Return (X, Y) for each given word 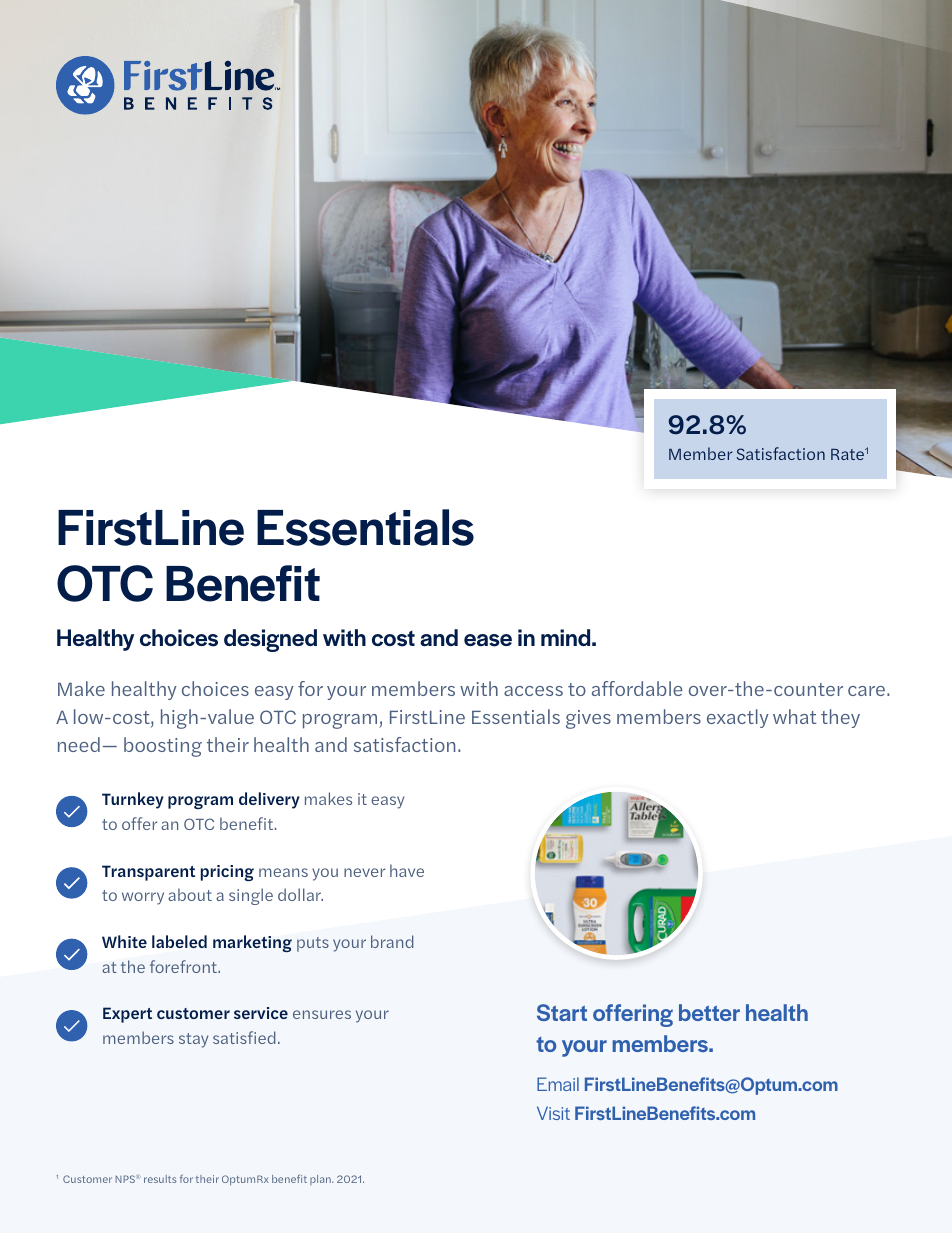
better (709, 1012)
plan (321, 1180)
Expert (127, 1015)
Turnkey (133, 800)
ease (488, 640)
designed (270, 640)
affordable (637, 688)
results (160, 1179)
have (407, 870)
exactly (738, 718)
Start (562, 1012)
